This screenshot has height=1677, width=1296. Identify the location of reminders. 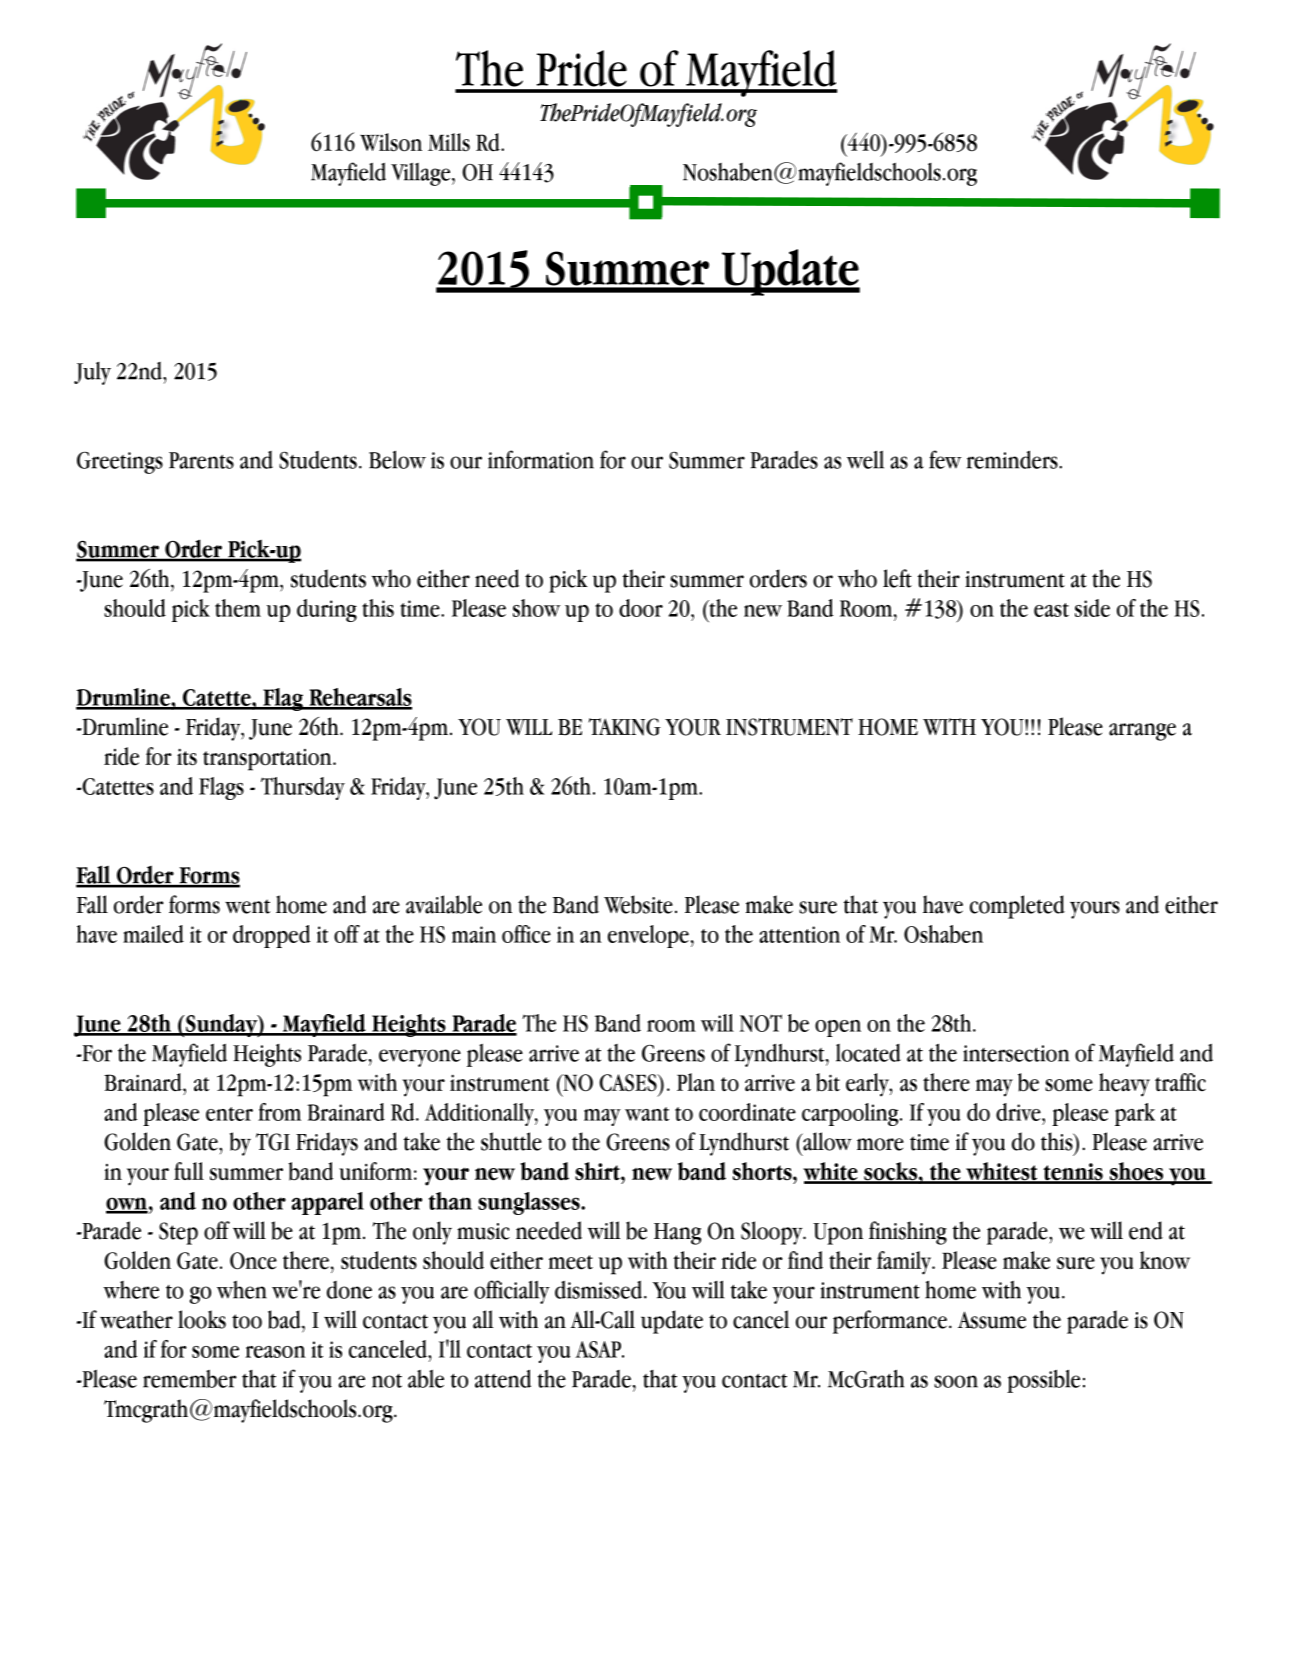
(1013, 459).
